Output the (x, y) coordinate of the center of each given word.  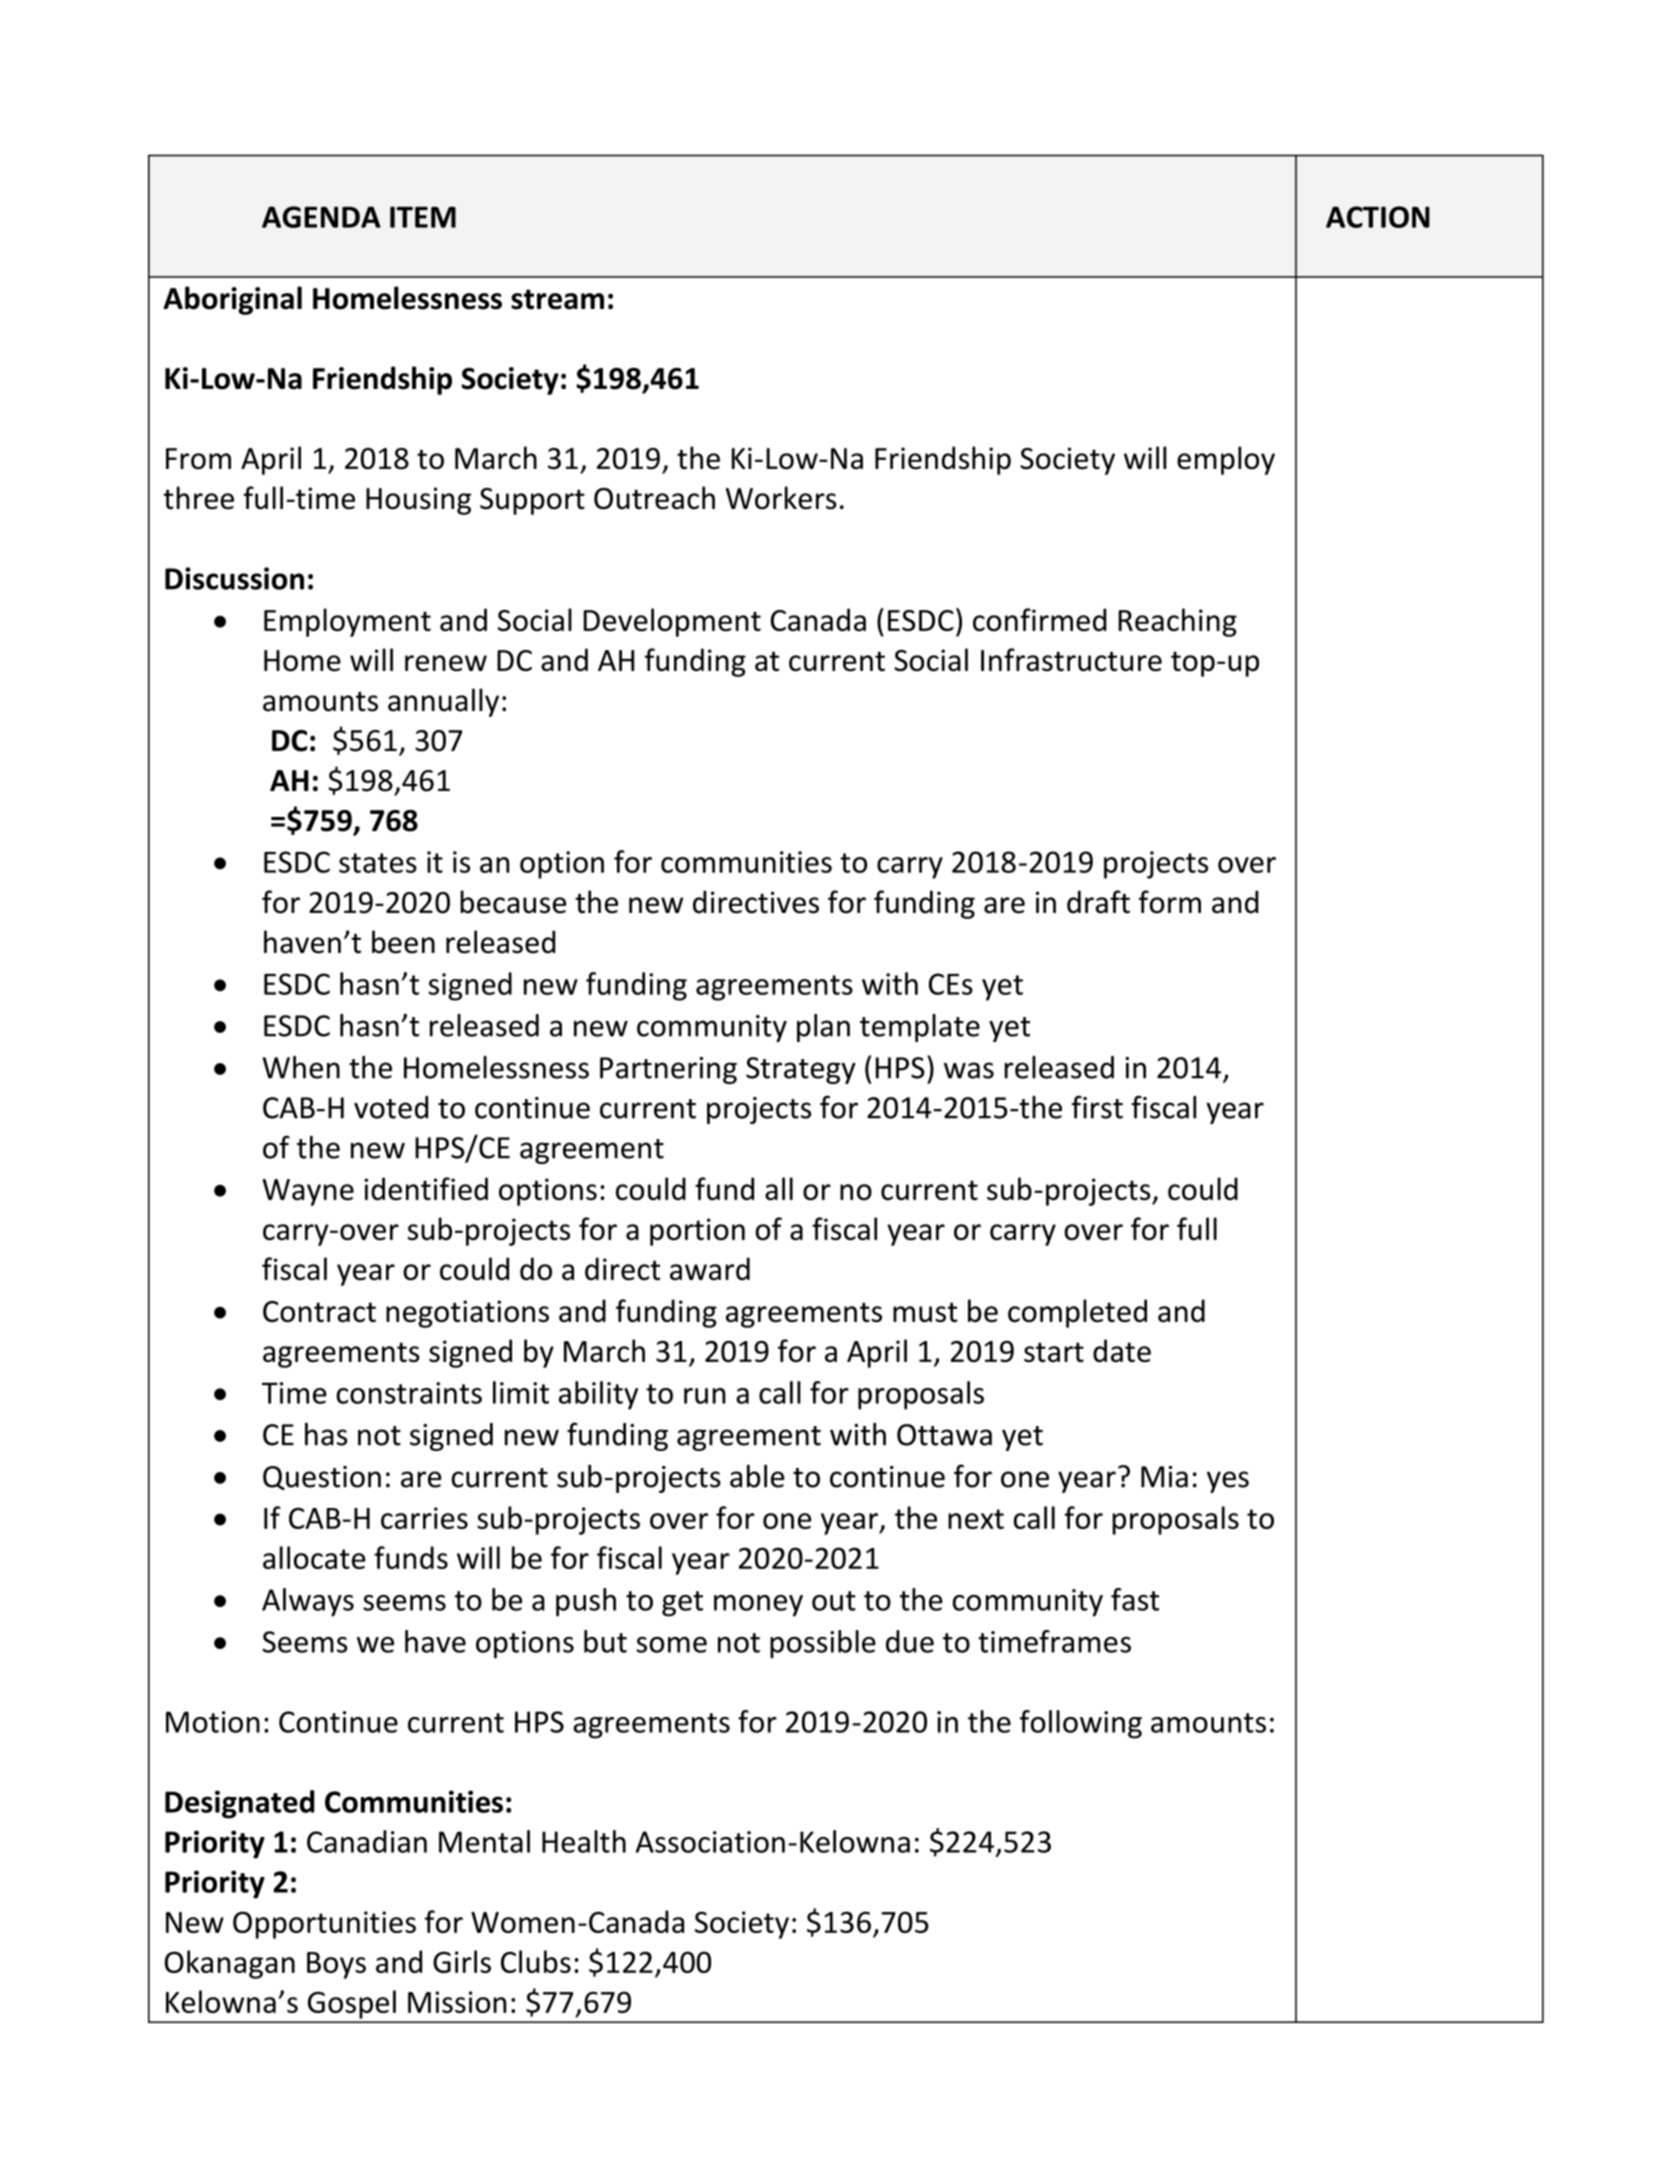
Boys (336, 1965)
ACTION (1378, 217)
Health (584, 1841)
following (1081, 1724)
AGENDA (321, 217)
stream (557, 299)
